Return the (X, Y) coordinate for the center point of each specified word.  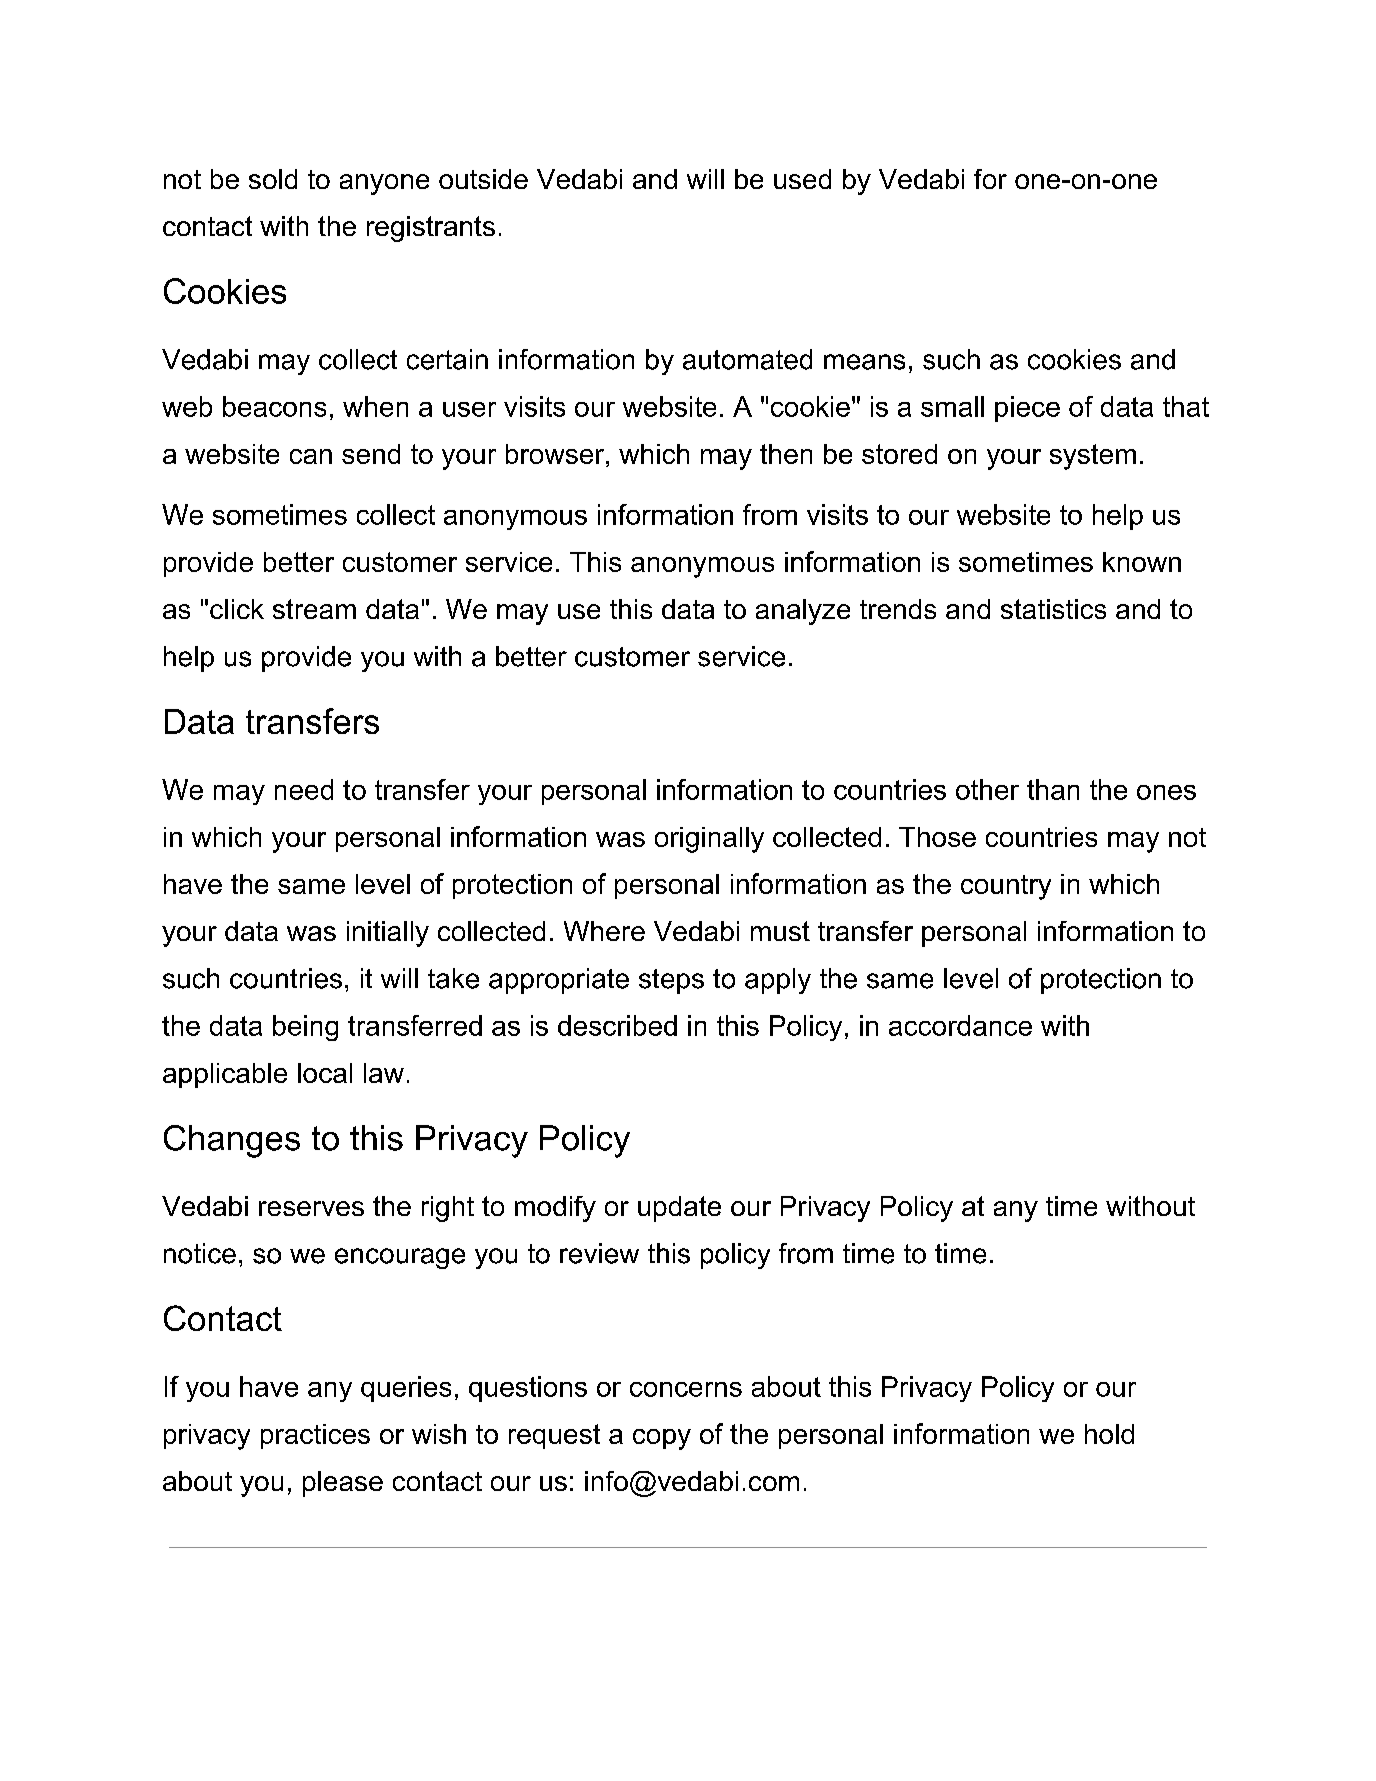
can (311, 456)
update (679, 1209)
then (786, 454)
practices (315, 1436)
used (802, 179)
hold (1109, 1434)
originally (709, 840)
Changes (232, 1141)
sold (273, 179)
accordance (960, 1025)
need (304, 789)
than (1053, 789)
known (1142, 562)
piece (1027, 409)
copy (662, 1439)
